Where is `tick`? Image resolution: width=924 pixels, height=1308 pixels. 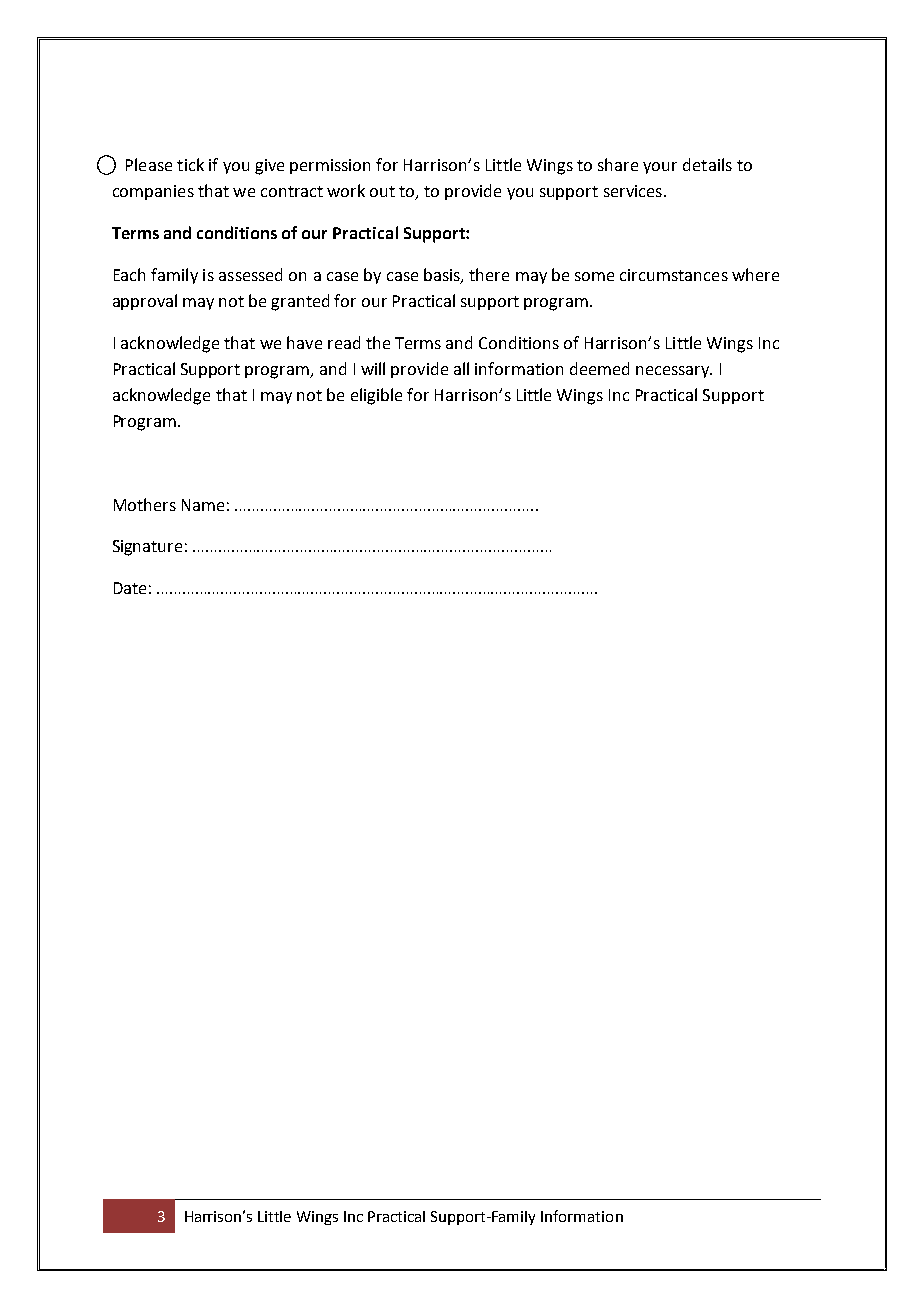
tick is located at coordinates (190, 164).
